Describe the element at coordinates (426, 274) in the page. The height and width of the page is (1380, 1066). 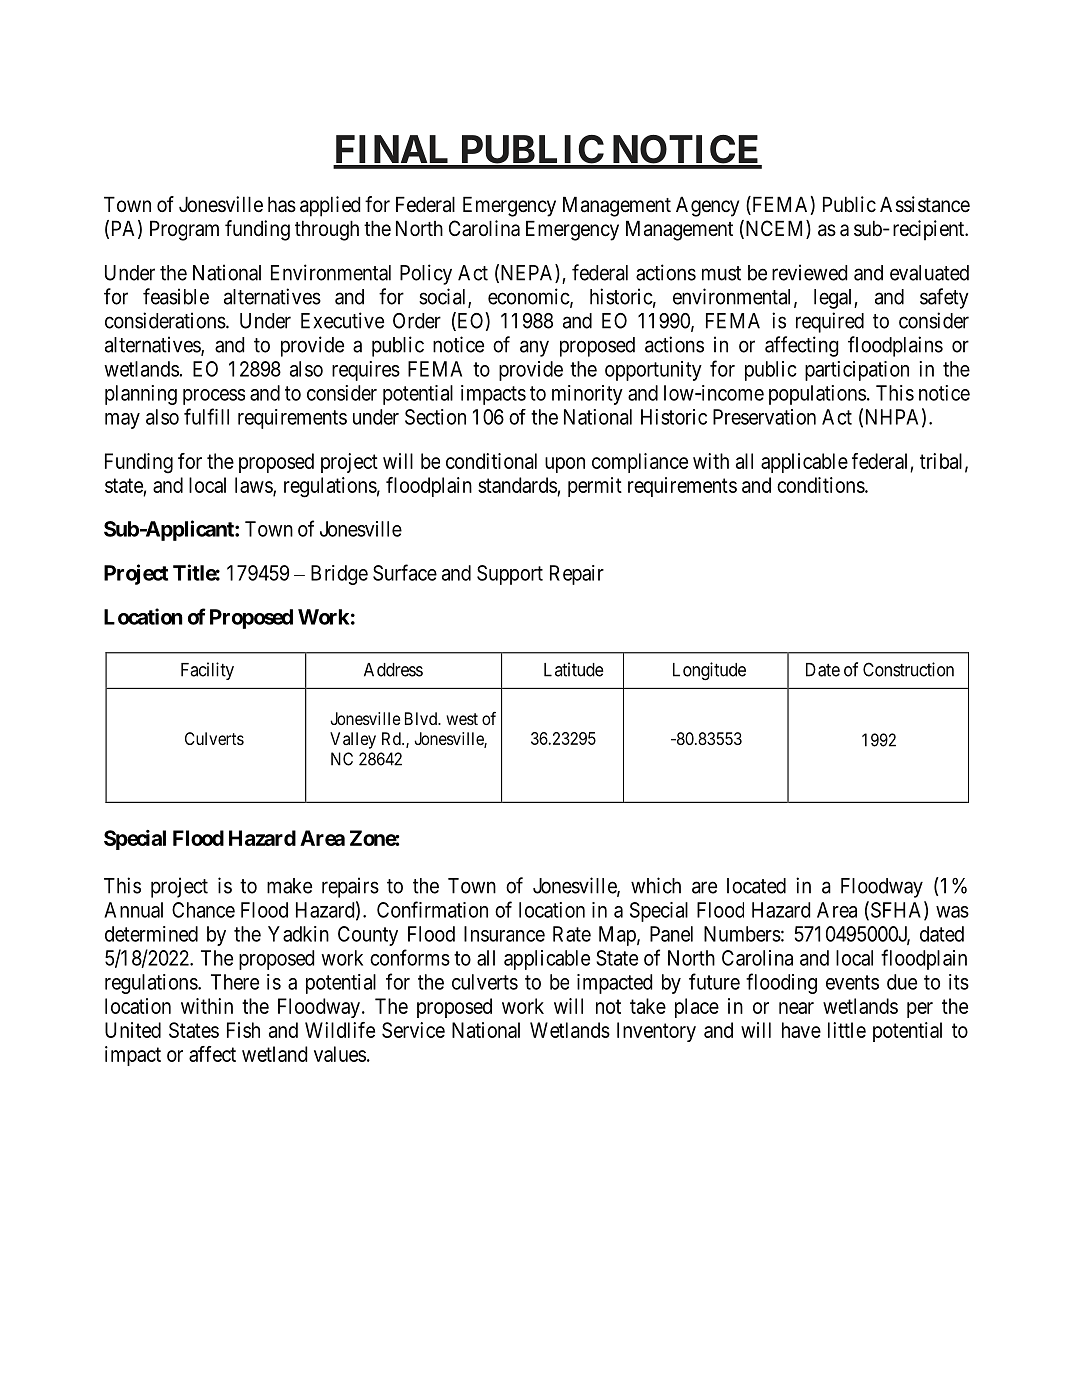
I see `Policy` at that location.
